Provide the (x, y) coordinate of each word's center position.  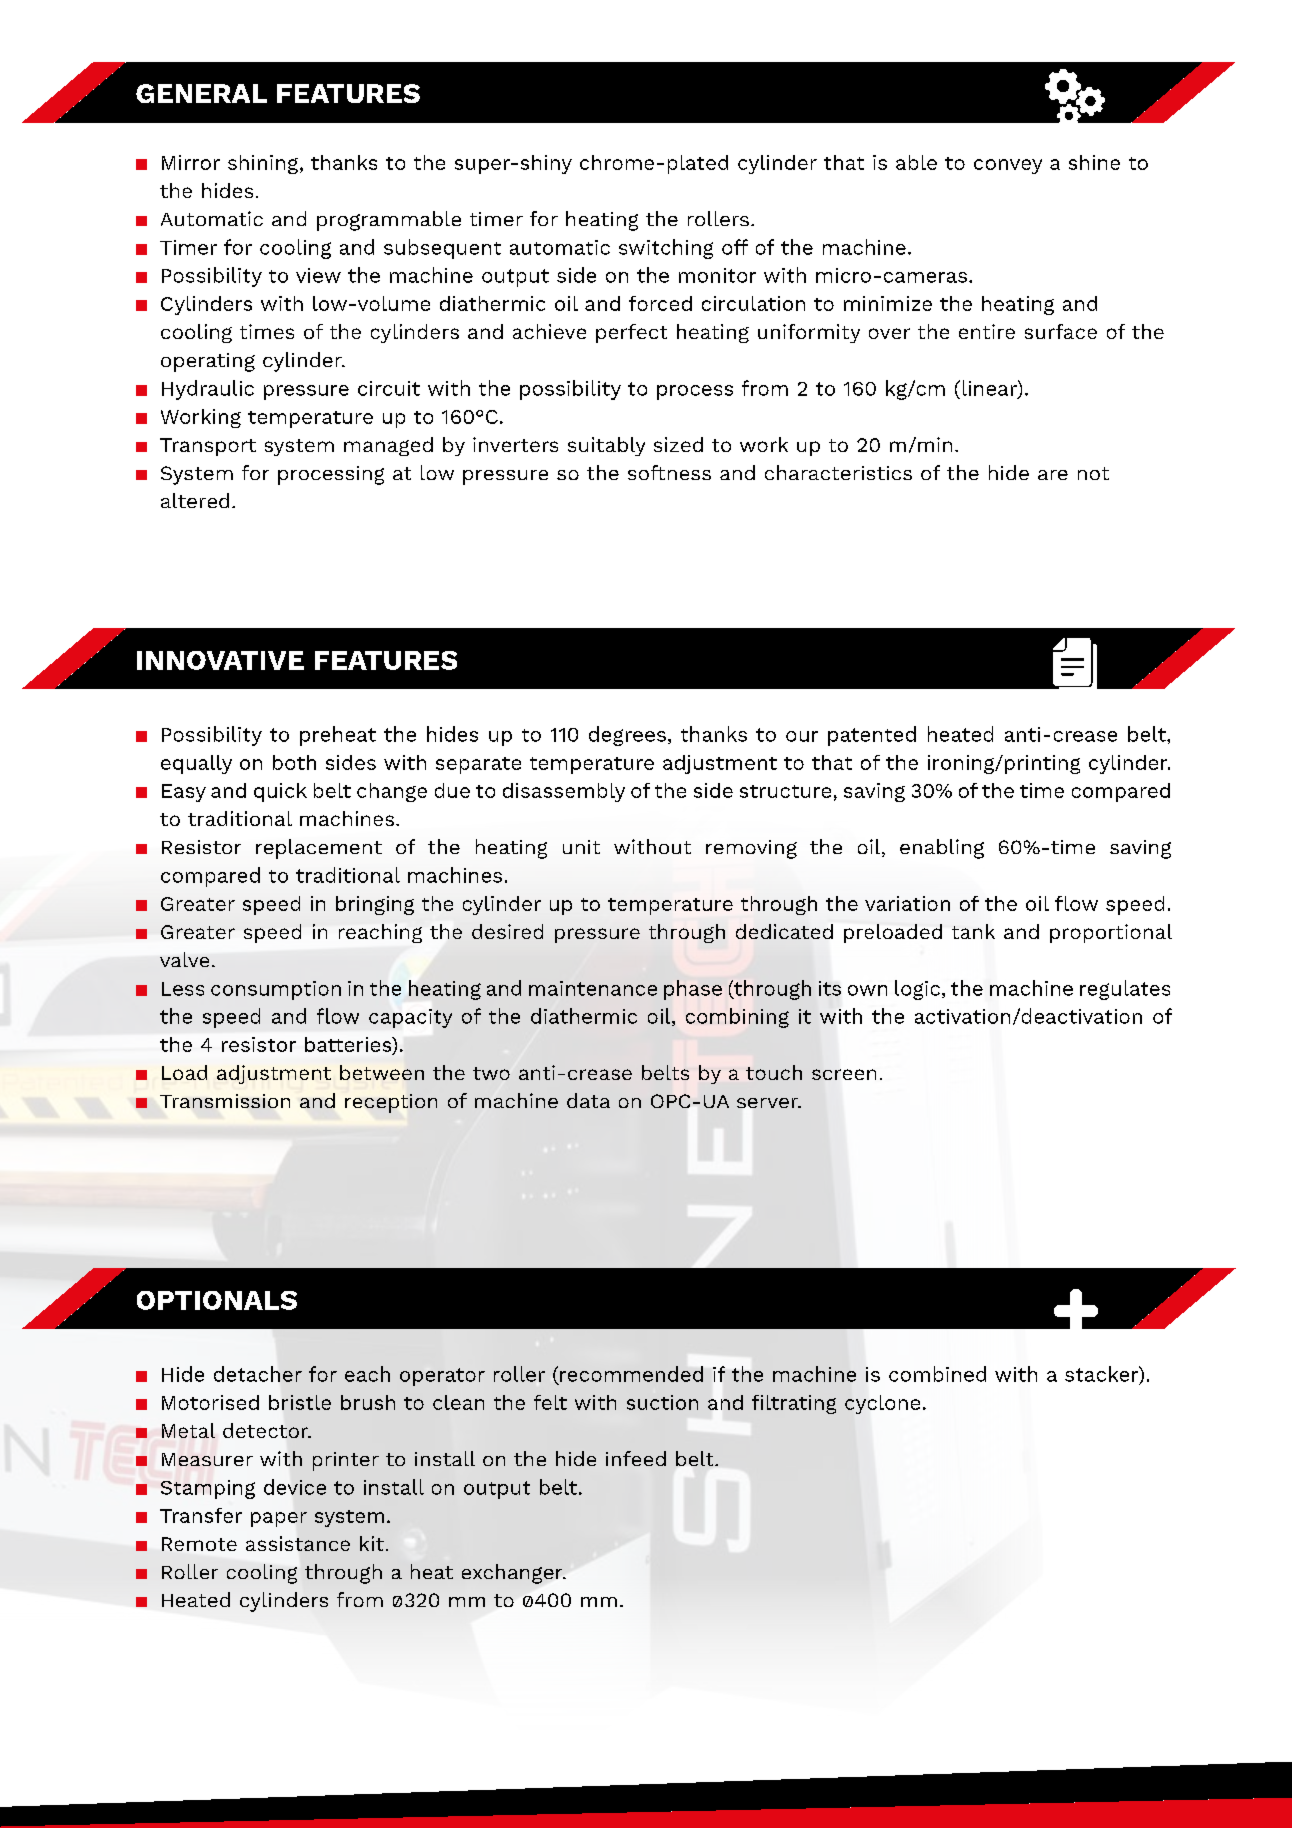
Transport (208, 447)
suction (662, 1402)
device (295, 1487)
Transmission (225, 1101)
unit (581, 847)
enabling (942, 849)
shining (264, 164)
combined (937, 1374)
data (588, 1100)
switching (666, 249)
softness (669, 472)
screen (844, 1074)
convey (1008, 166)
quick (280, 792)
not (1093, 473)
